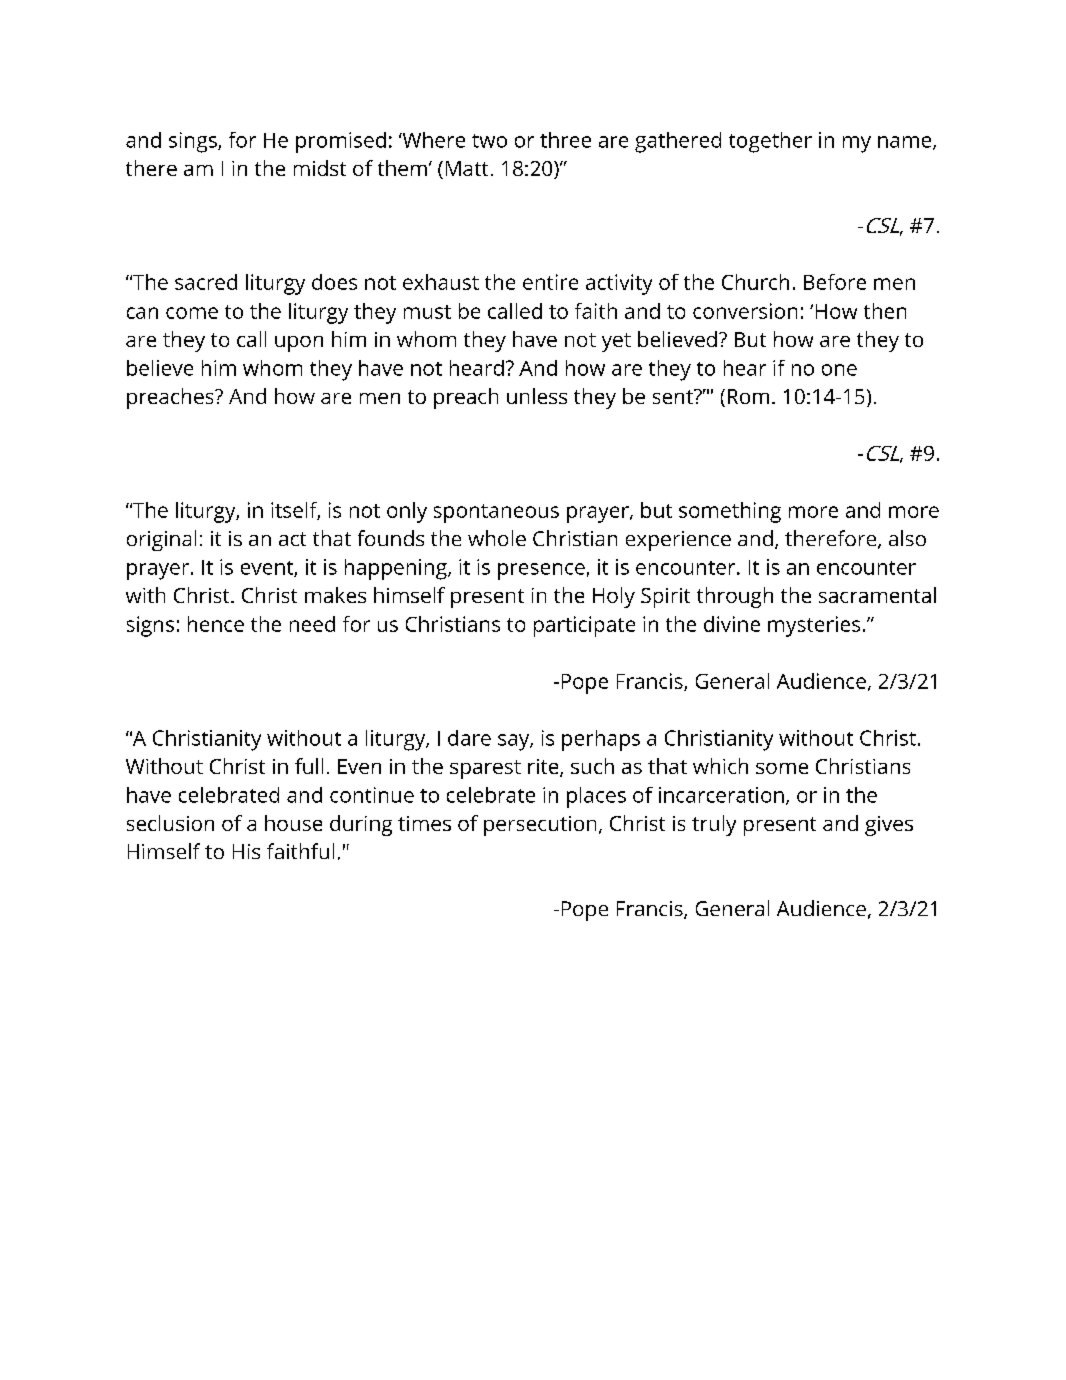  I want to click on sings, so click(194, 142).
